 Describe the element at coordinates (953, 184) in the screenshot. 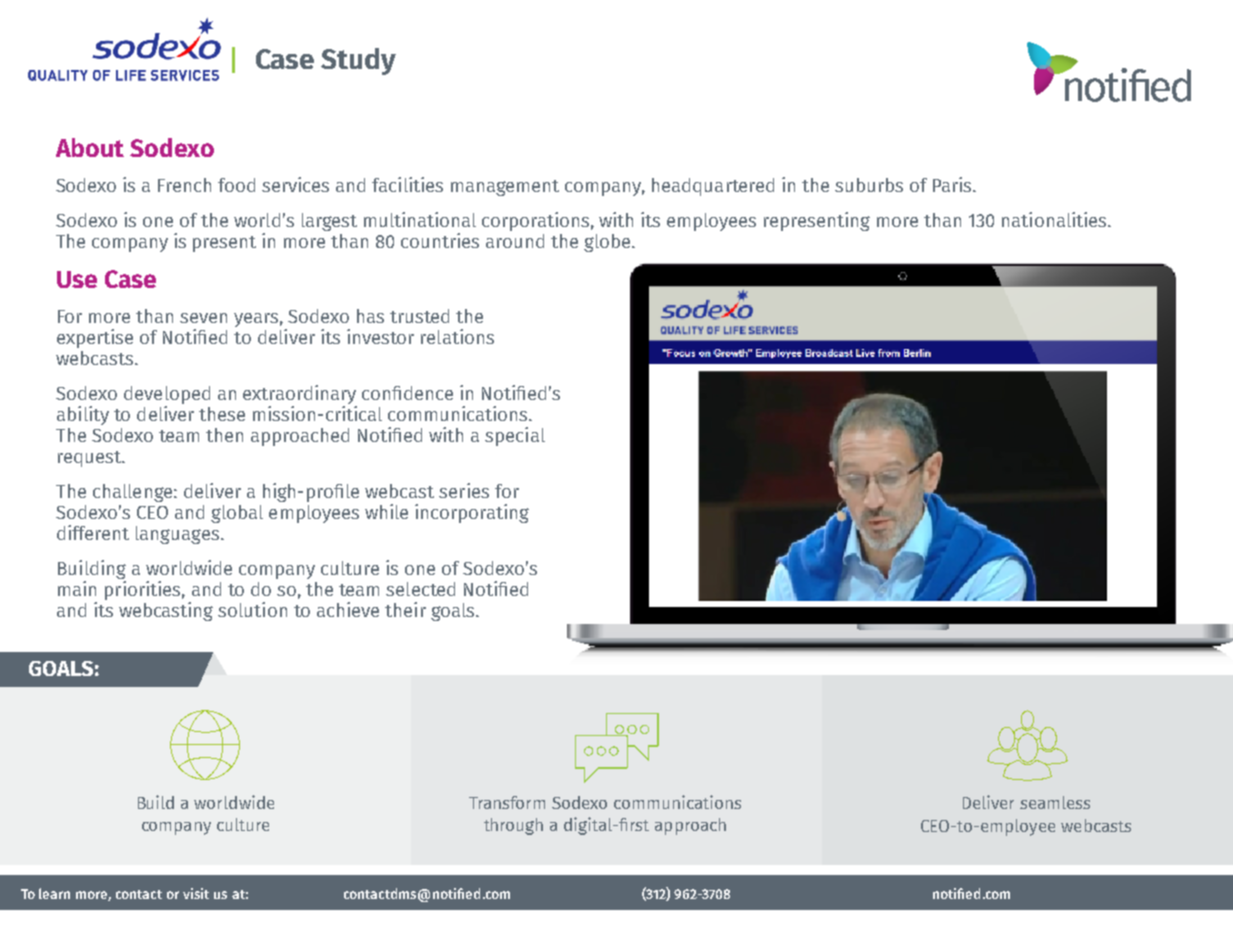

I see `Paris` at that location.
